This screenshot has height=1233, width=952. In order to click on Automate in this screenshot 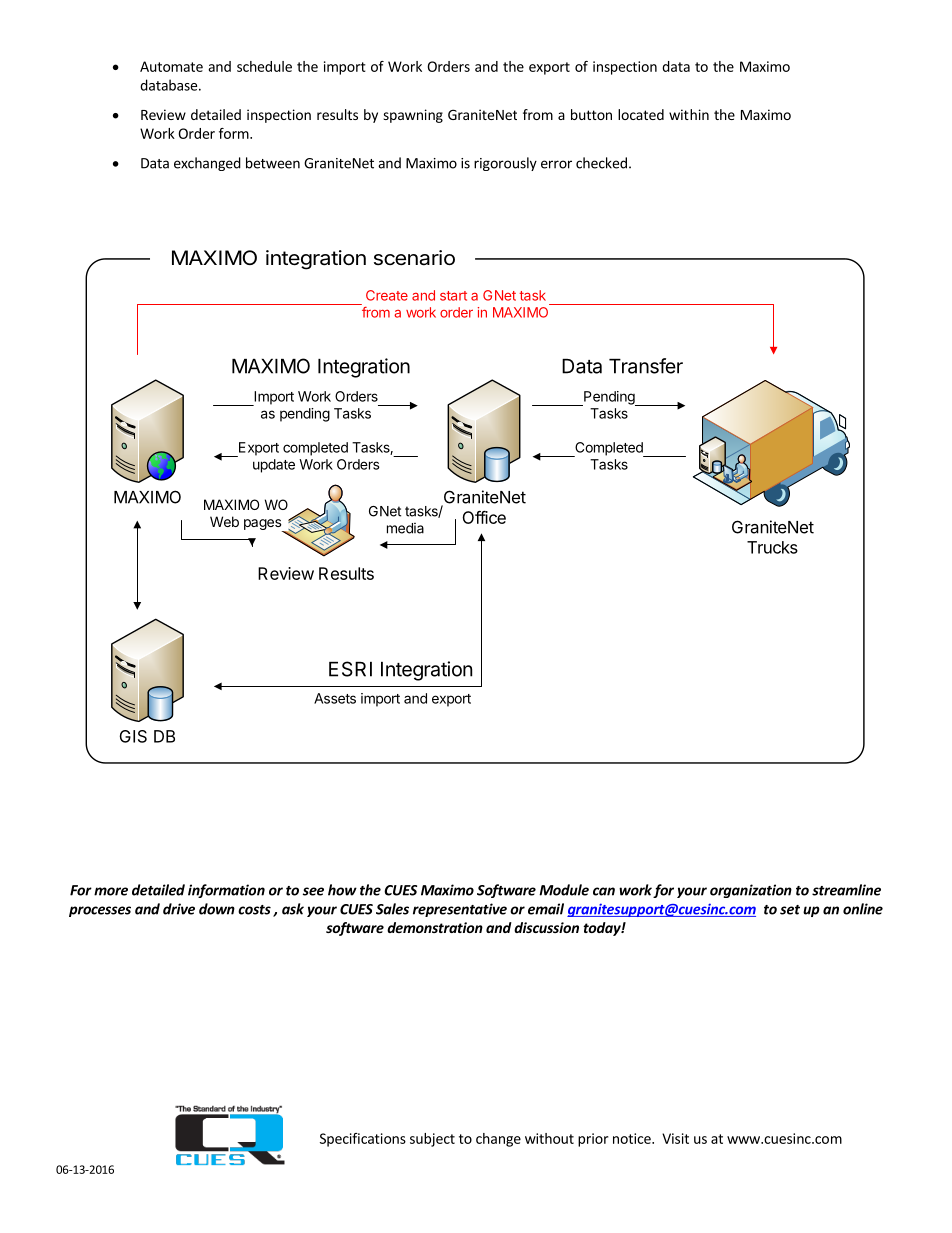, I will do `click(171, 66)`.
